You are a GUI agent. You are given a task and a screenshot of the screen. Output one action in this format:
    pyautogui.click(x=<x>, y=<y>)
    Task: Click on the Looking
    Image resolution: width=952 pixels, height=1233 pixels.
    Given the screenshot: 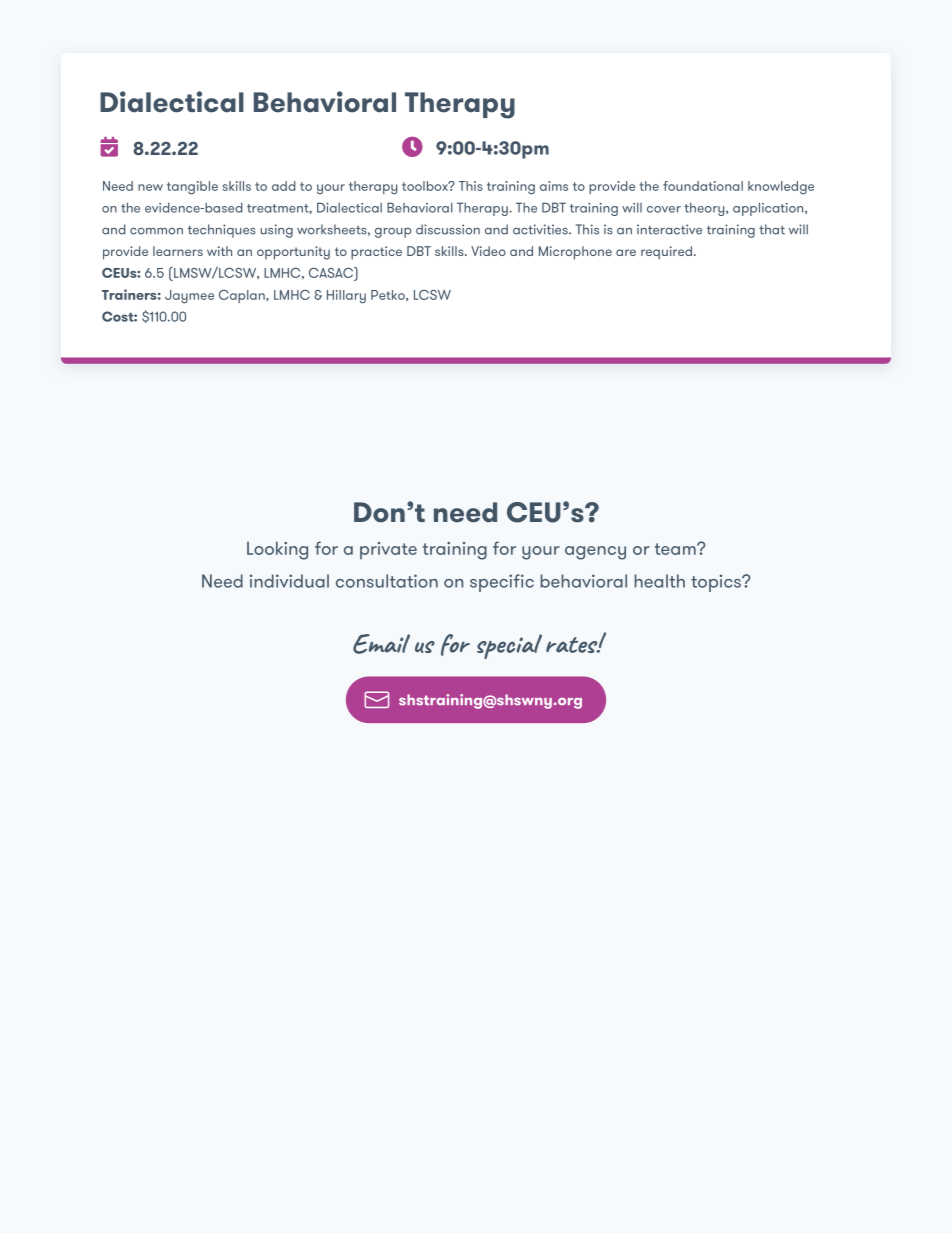 What is the action you would take?
    pyautogui.click(x=277, y=550)
